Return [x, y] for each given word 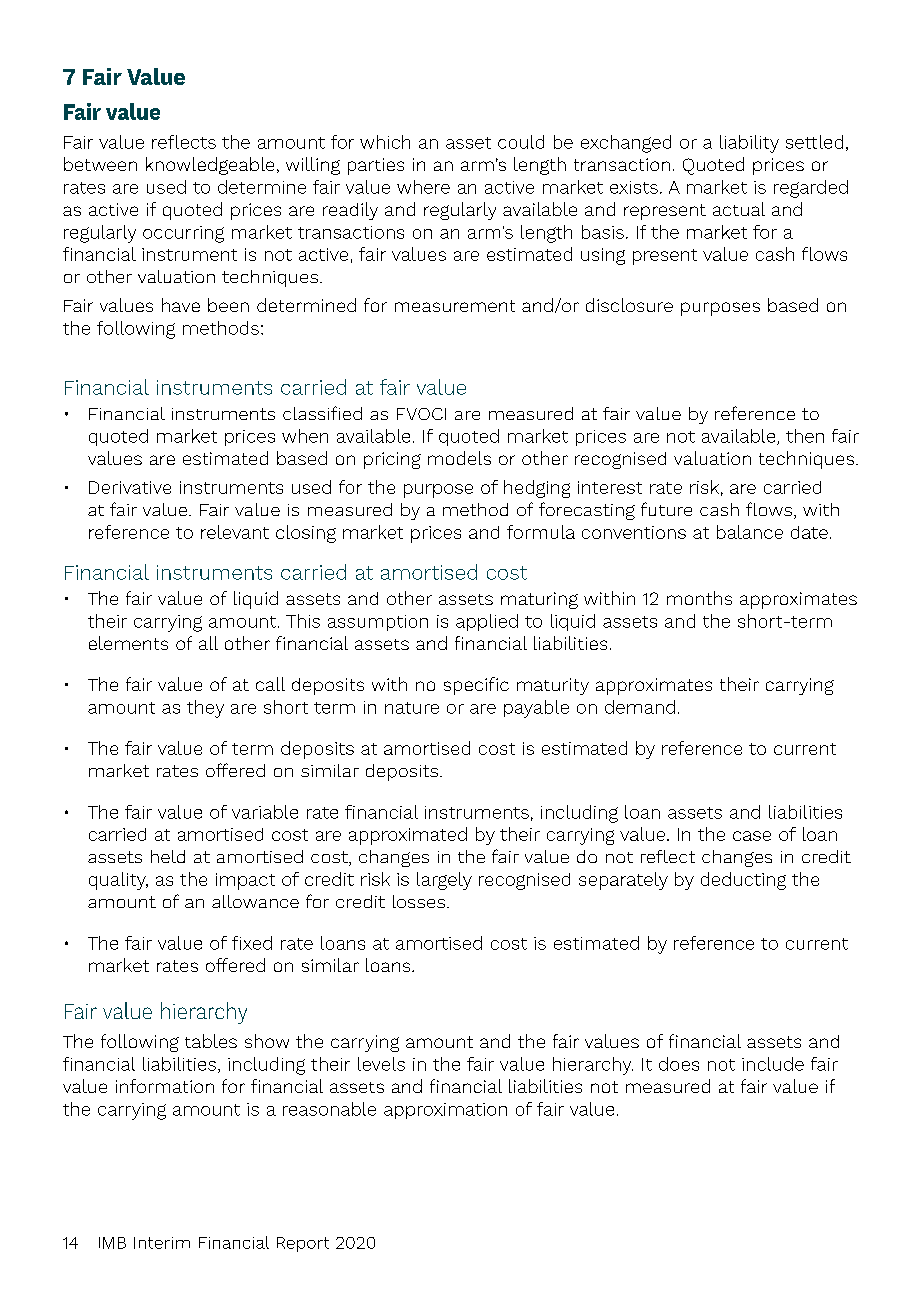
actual [739, 209]
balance [750, 532]
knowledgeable [210, 166]
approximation [445, 1111]
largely [444, 881]
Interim [162, 1243]
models [459, 458]
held [168, 856]
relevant [235, 532]
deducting [743, 881]
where [423, 187]
